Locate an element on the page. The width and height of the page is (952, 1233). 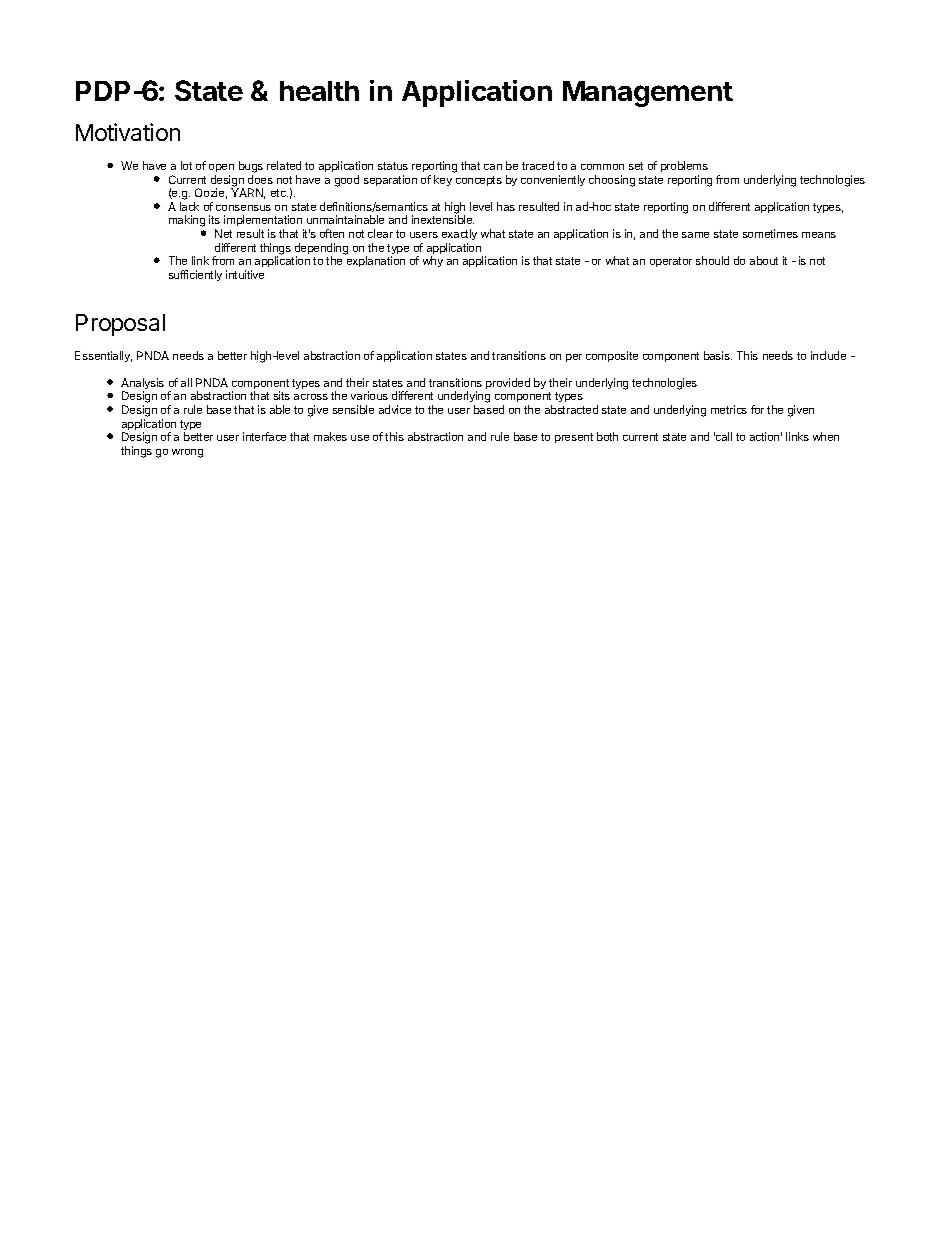
present is located at coordinates (574, 438).
